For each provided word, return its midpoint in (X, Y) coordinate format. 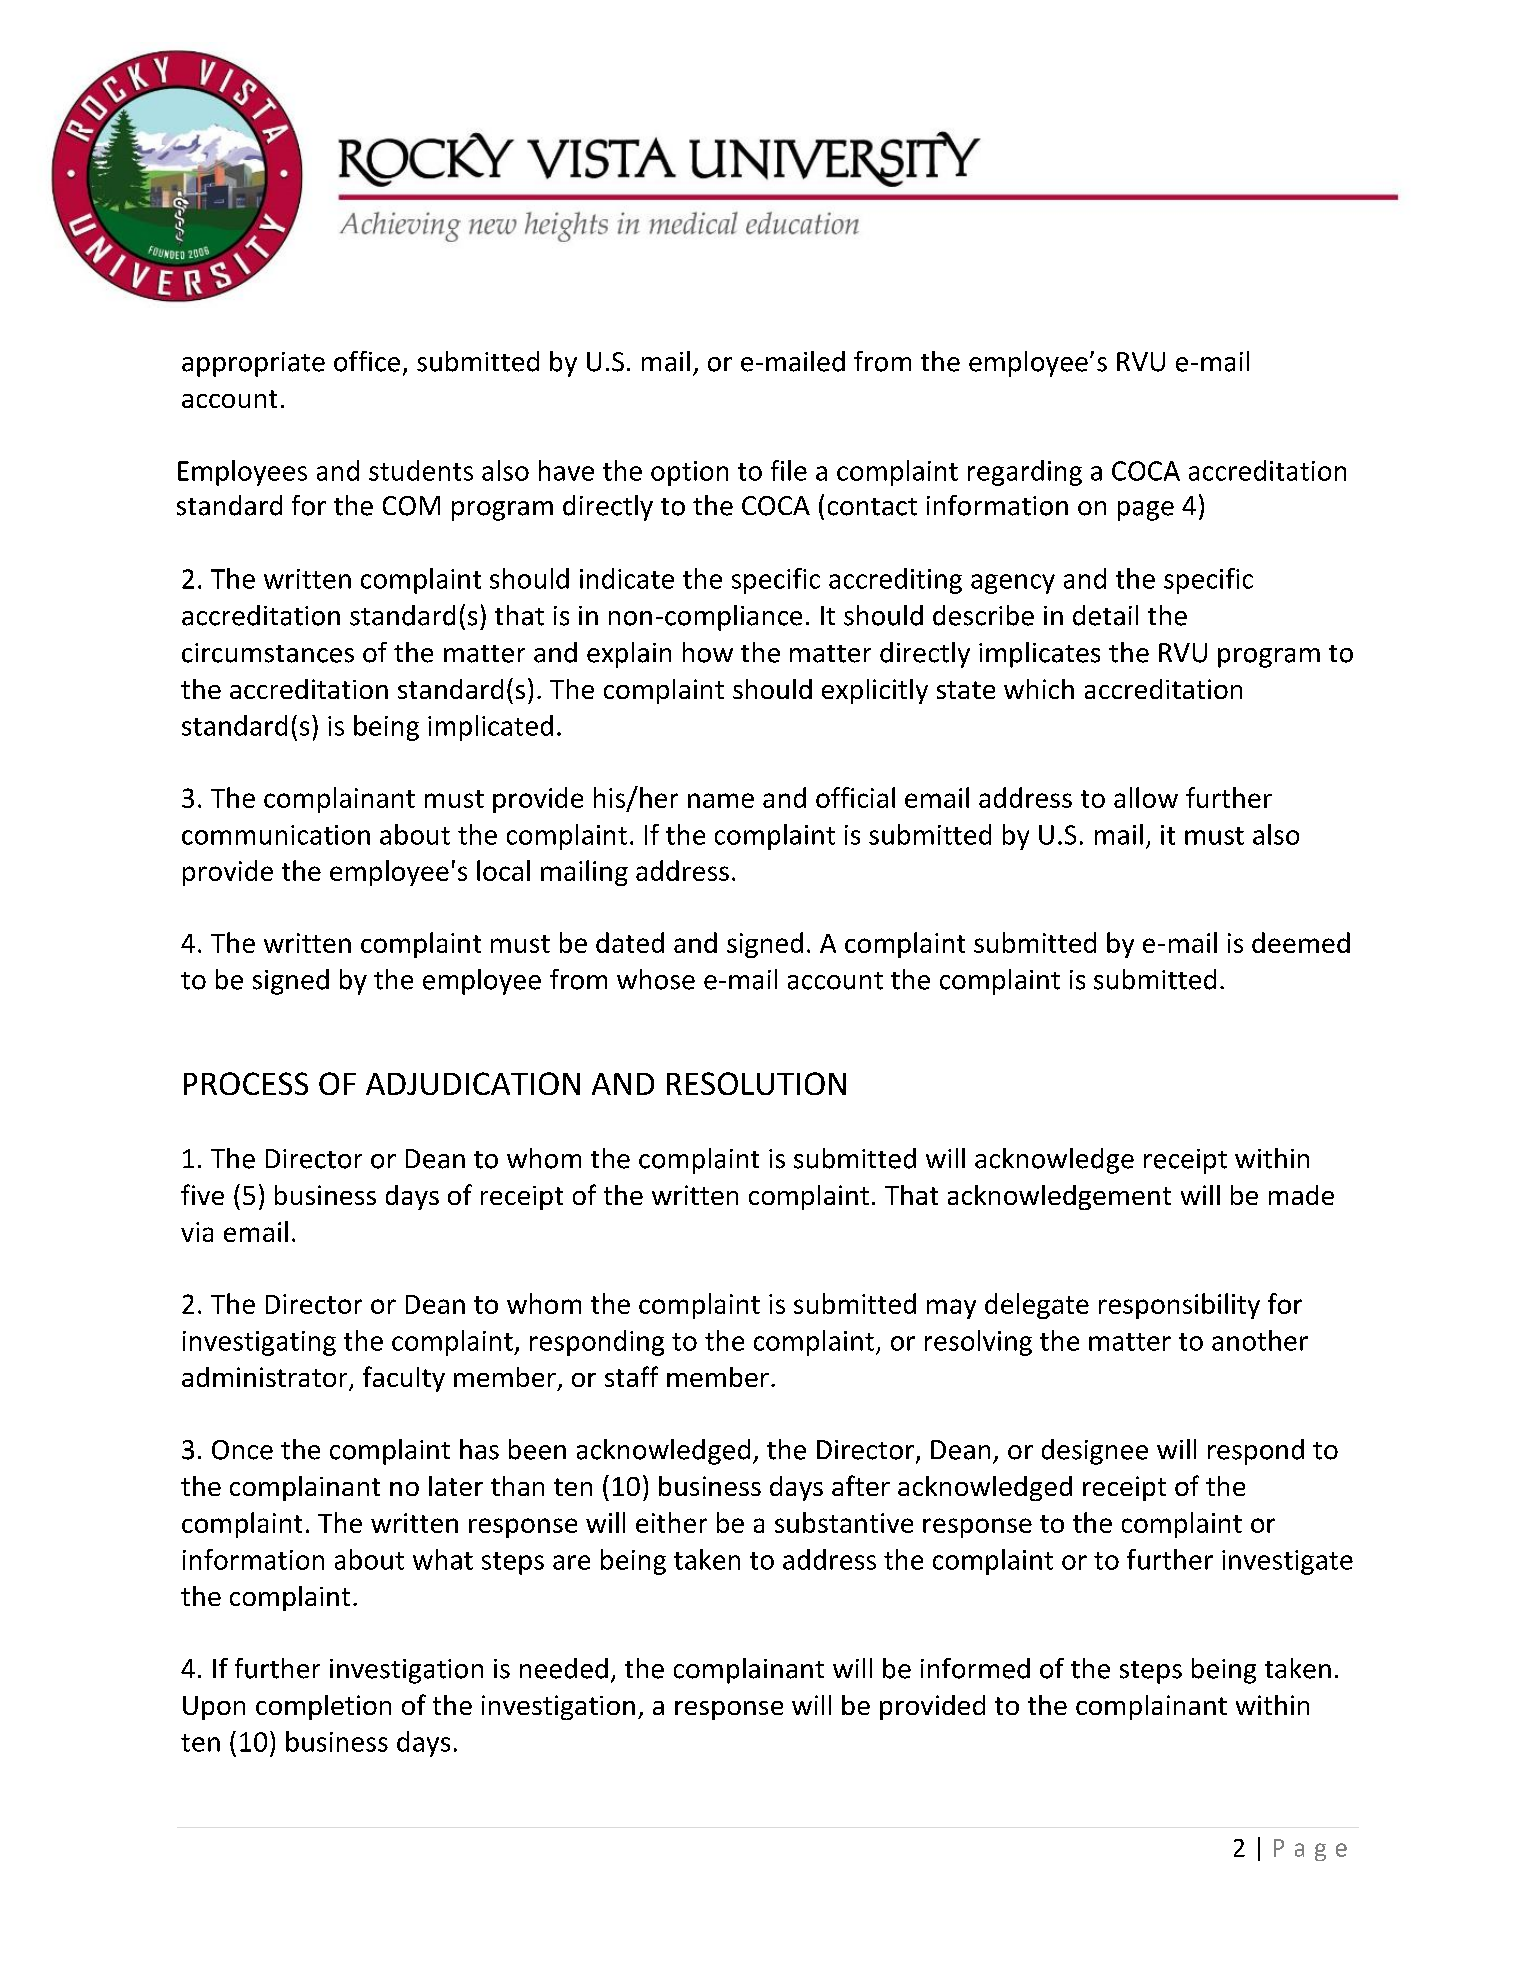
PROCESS (246, 1083)
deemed (1301, 942)
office (367, 361)
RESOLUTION (756, 1083)
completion (323, 1707)
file (789, 470)
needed (564, 1668)
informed (975, 1668)
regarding (1025, 473)
